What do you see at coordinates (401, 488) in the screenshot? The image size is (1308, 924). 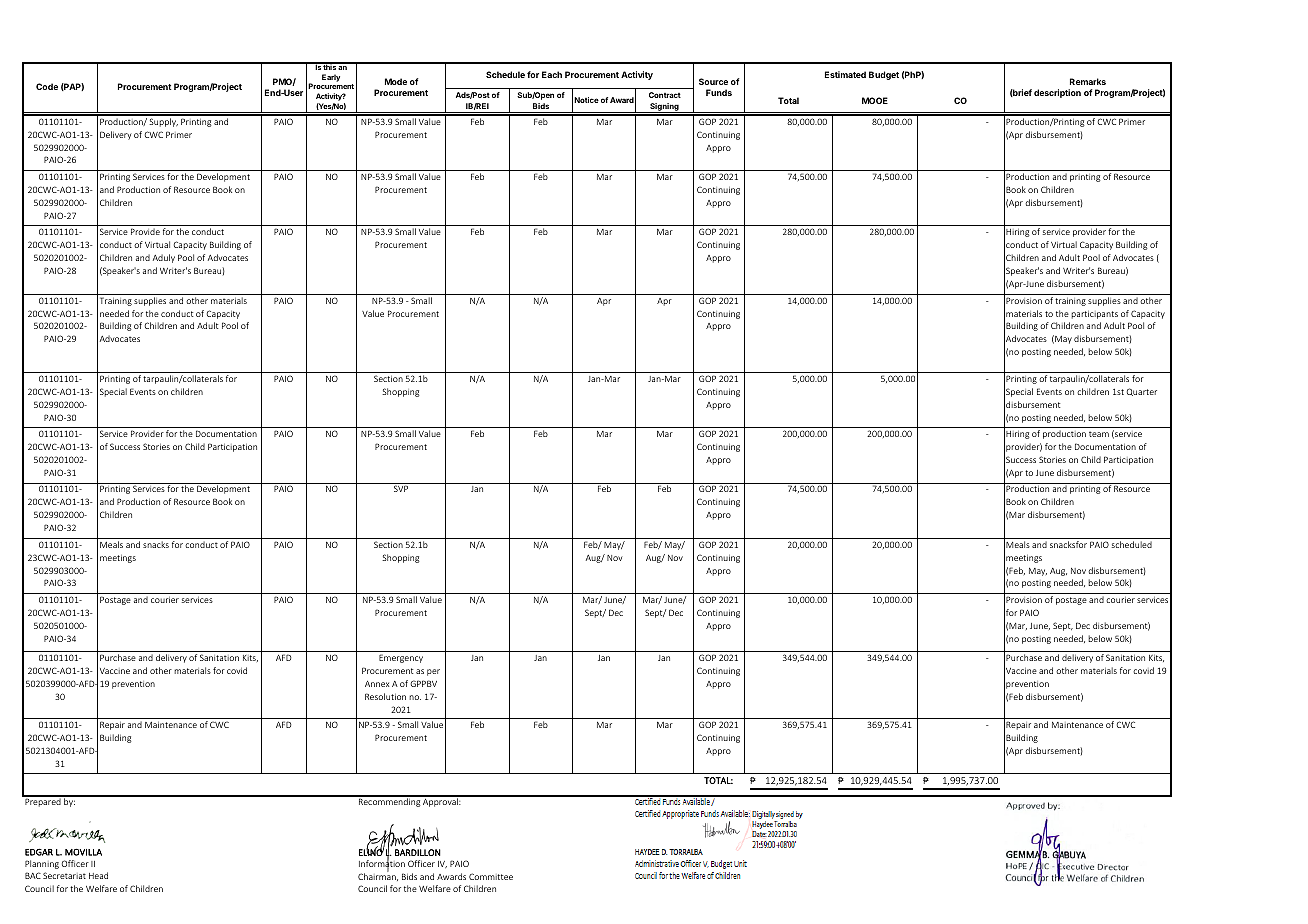 I see `SVP` at bounding box center [401, 488].
